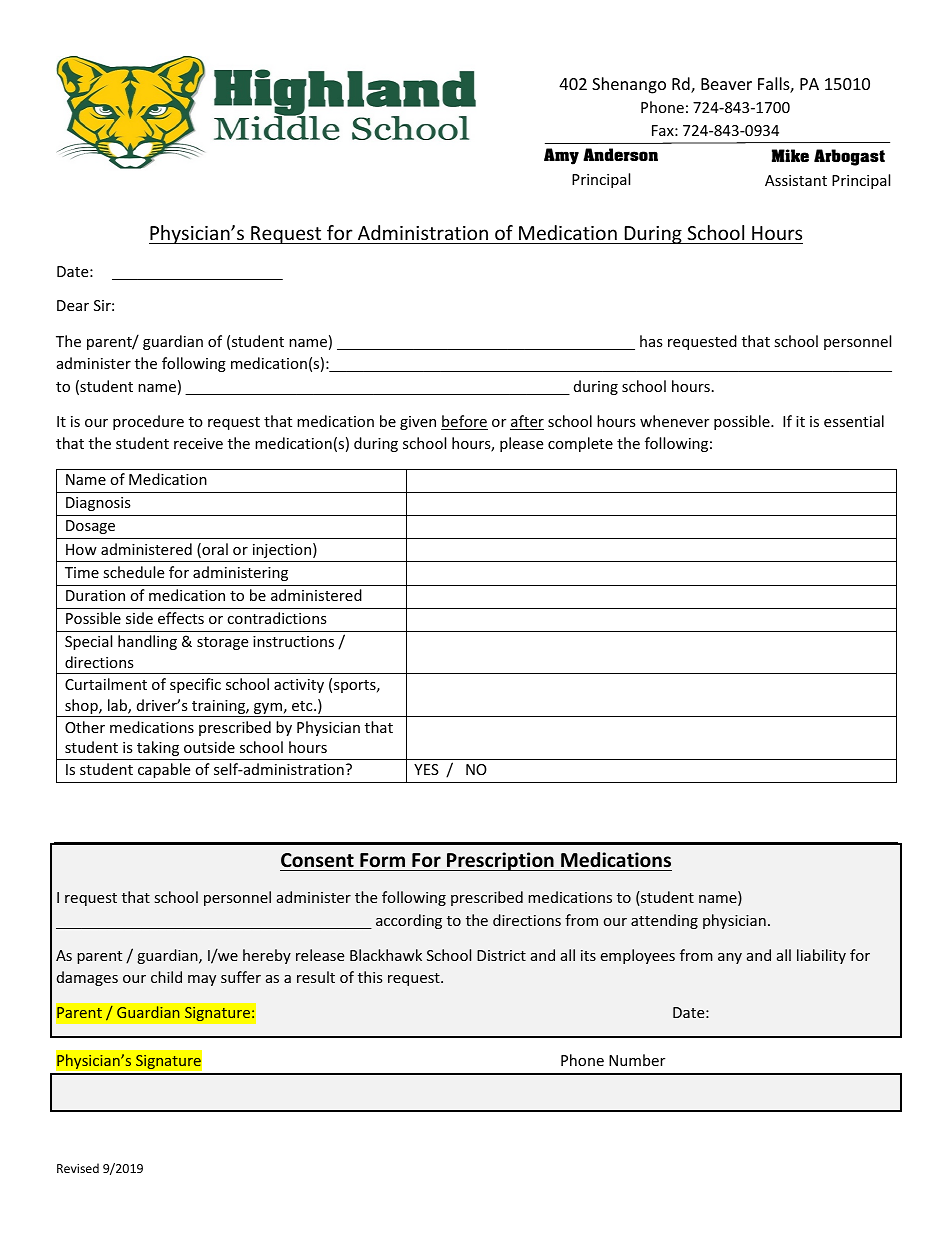 The height and width of the document is (1233, 952). I want to click on attending, so click(664, 921).
